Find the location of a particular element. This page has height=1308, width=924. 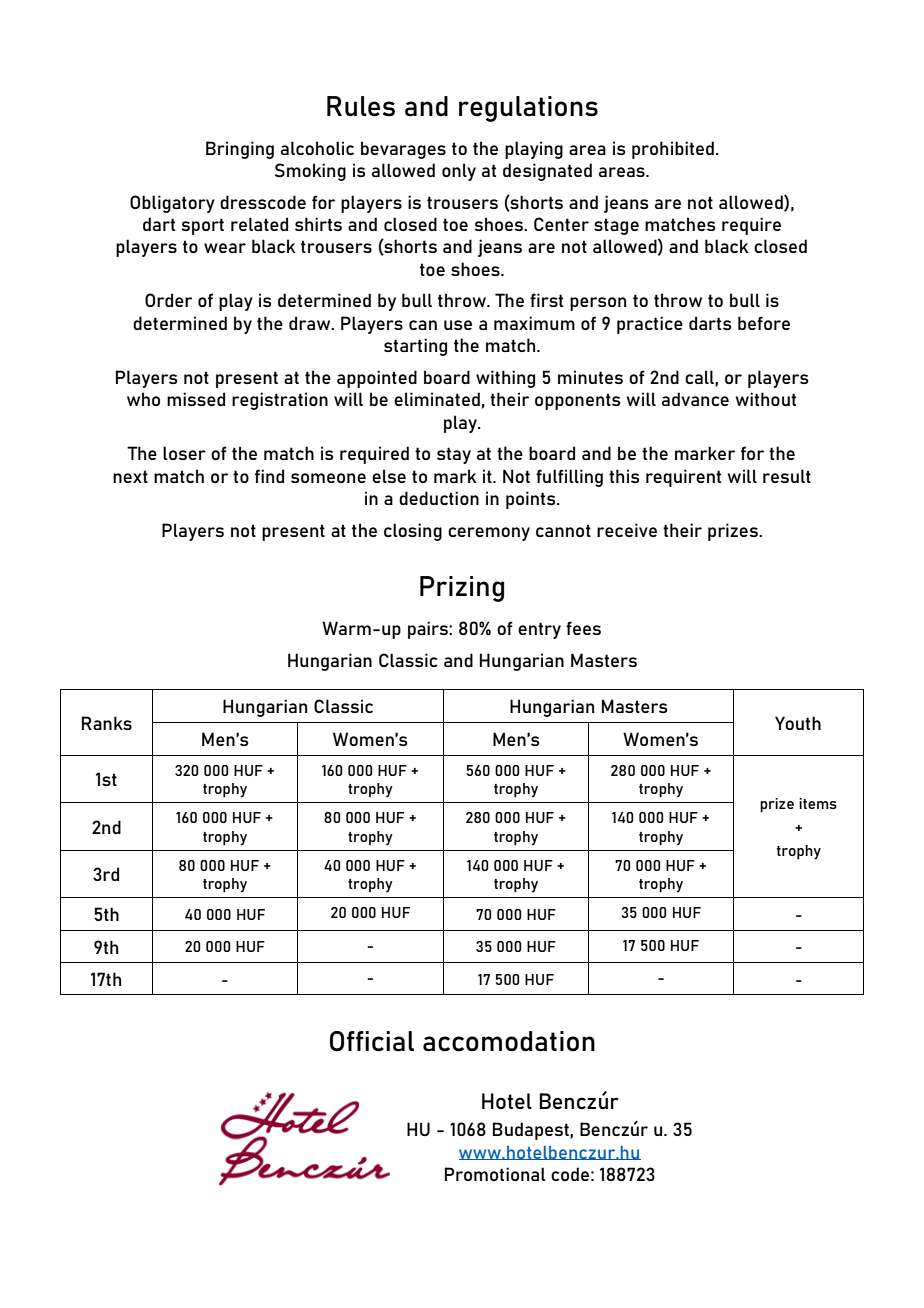

Official is located at coordinates (372, 1041).
